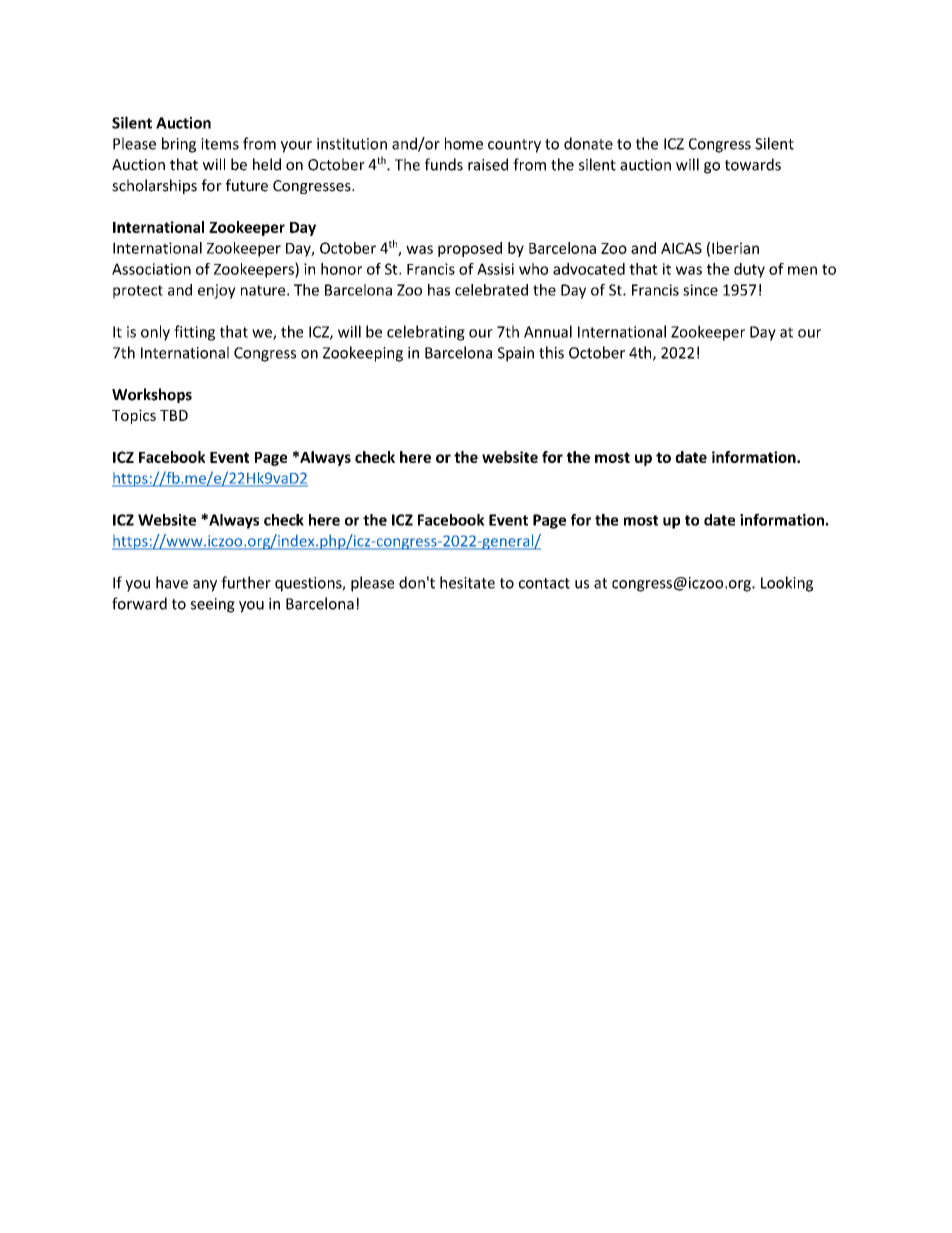  I want to click on since, so click(700, 290).
